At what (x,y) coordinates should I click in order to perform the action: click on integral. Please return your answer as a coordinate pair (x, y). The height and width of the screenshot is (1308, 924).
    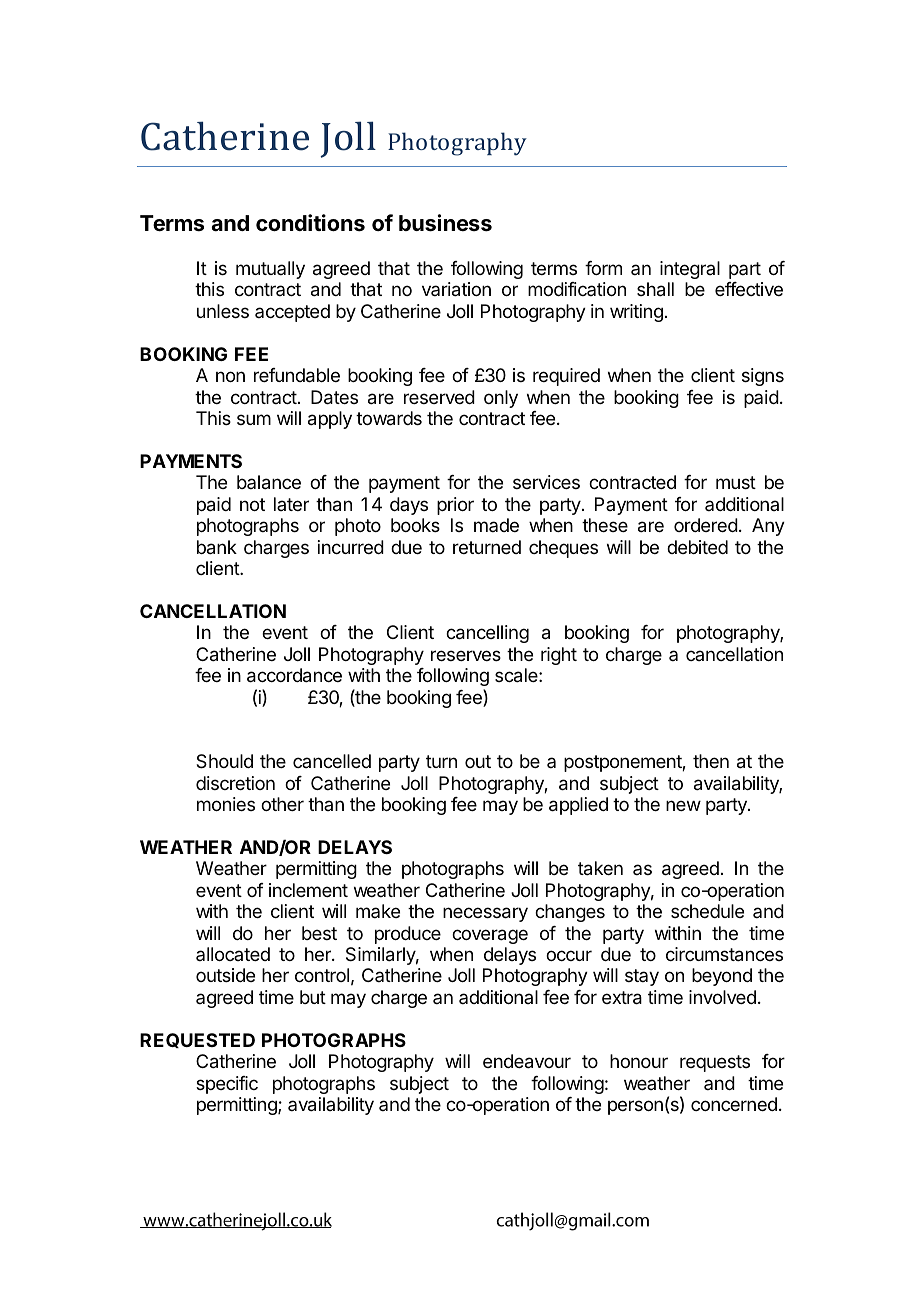
    Looking at the image, I should click on (690, 270).
